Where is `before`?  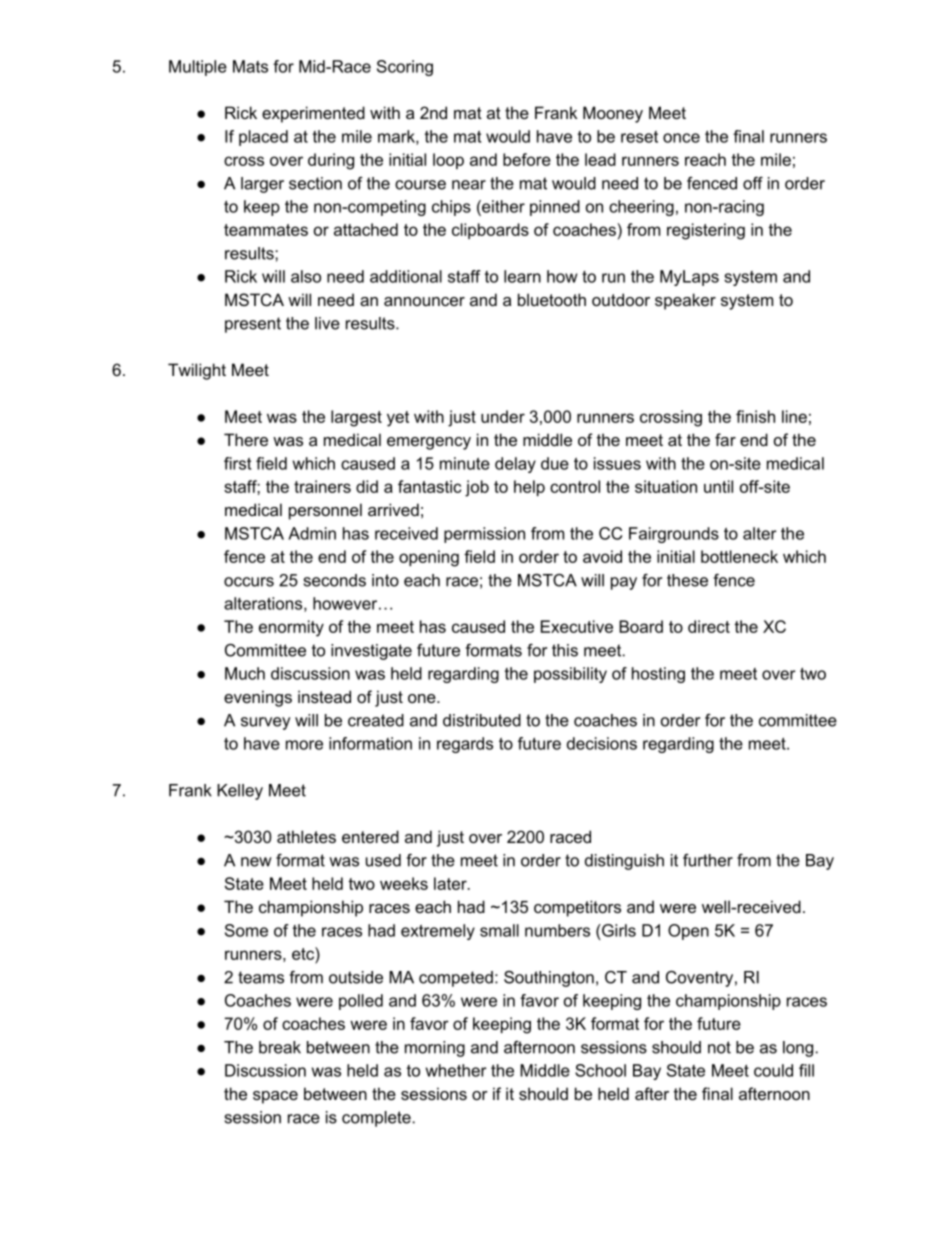 before is located at coordinates (527, 159).
